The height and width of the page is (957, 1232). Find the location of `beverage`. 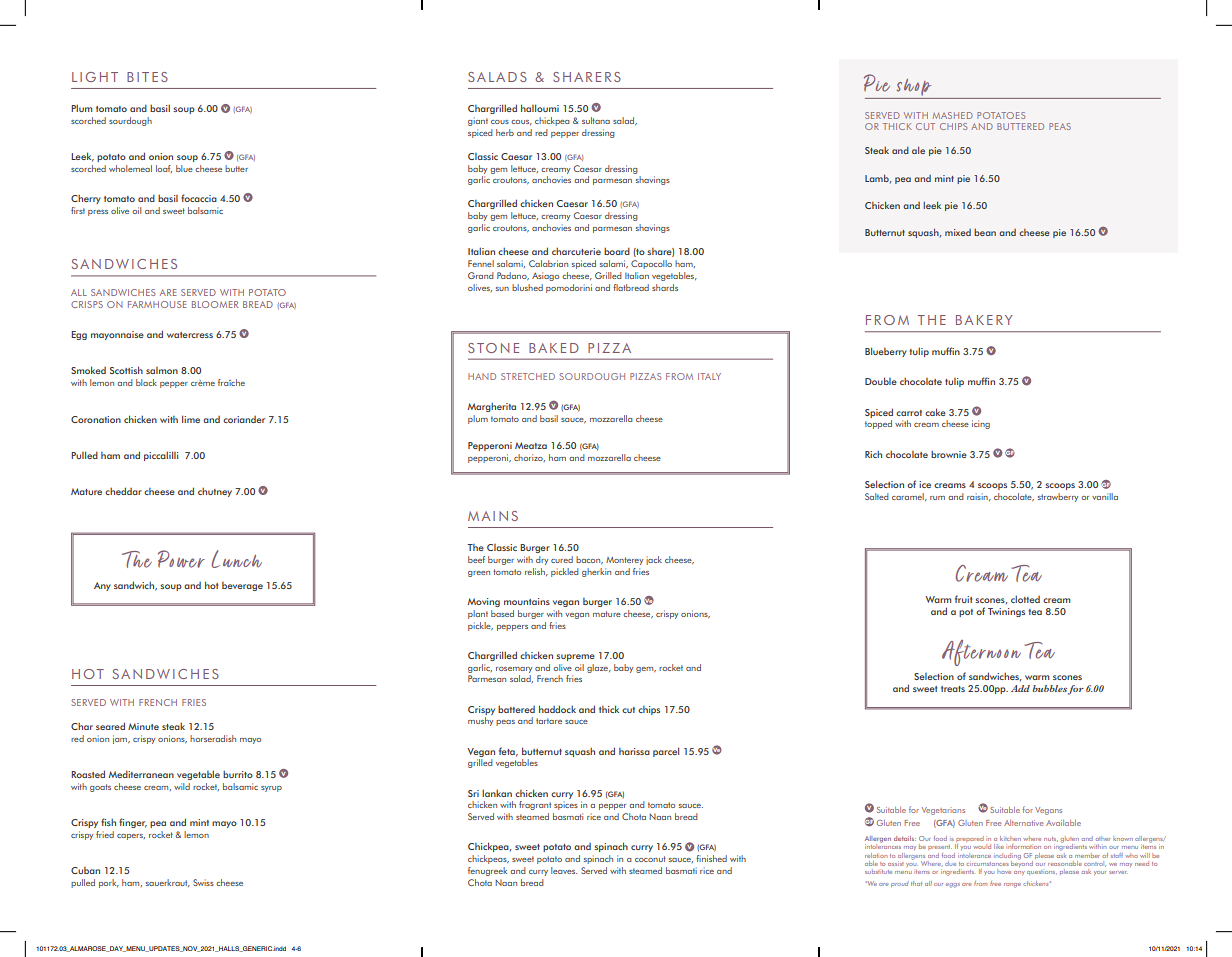

beverage is located at coordinates (242, 586).
